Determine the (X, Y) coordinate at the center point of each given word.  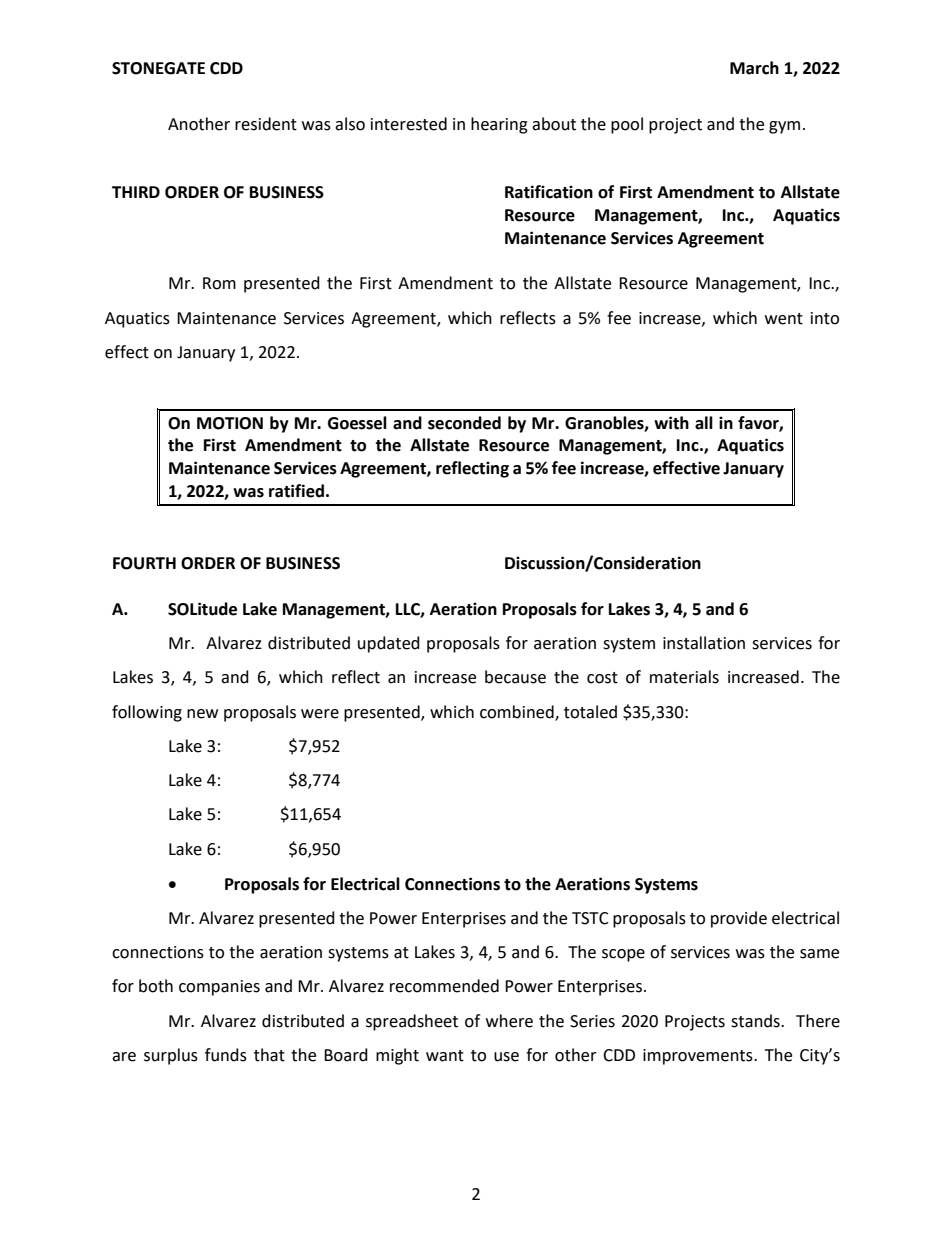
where (509, 1021)
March (754, 68)
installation (704, 643)
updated (389, 644)
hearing (499, 125)
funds (226, 1055)
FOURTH (144, 563)
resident (266, 124)
